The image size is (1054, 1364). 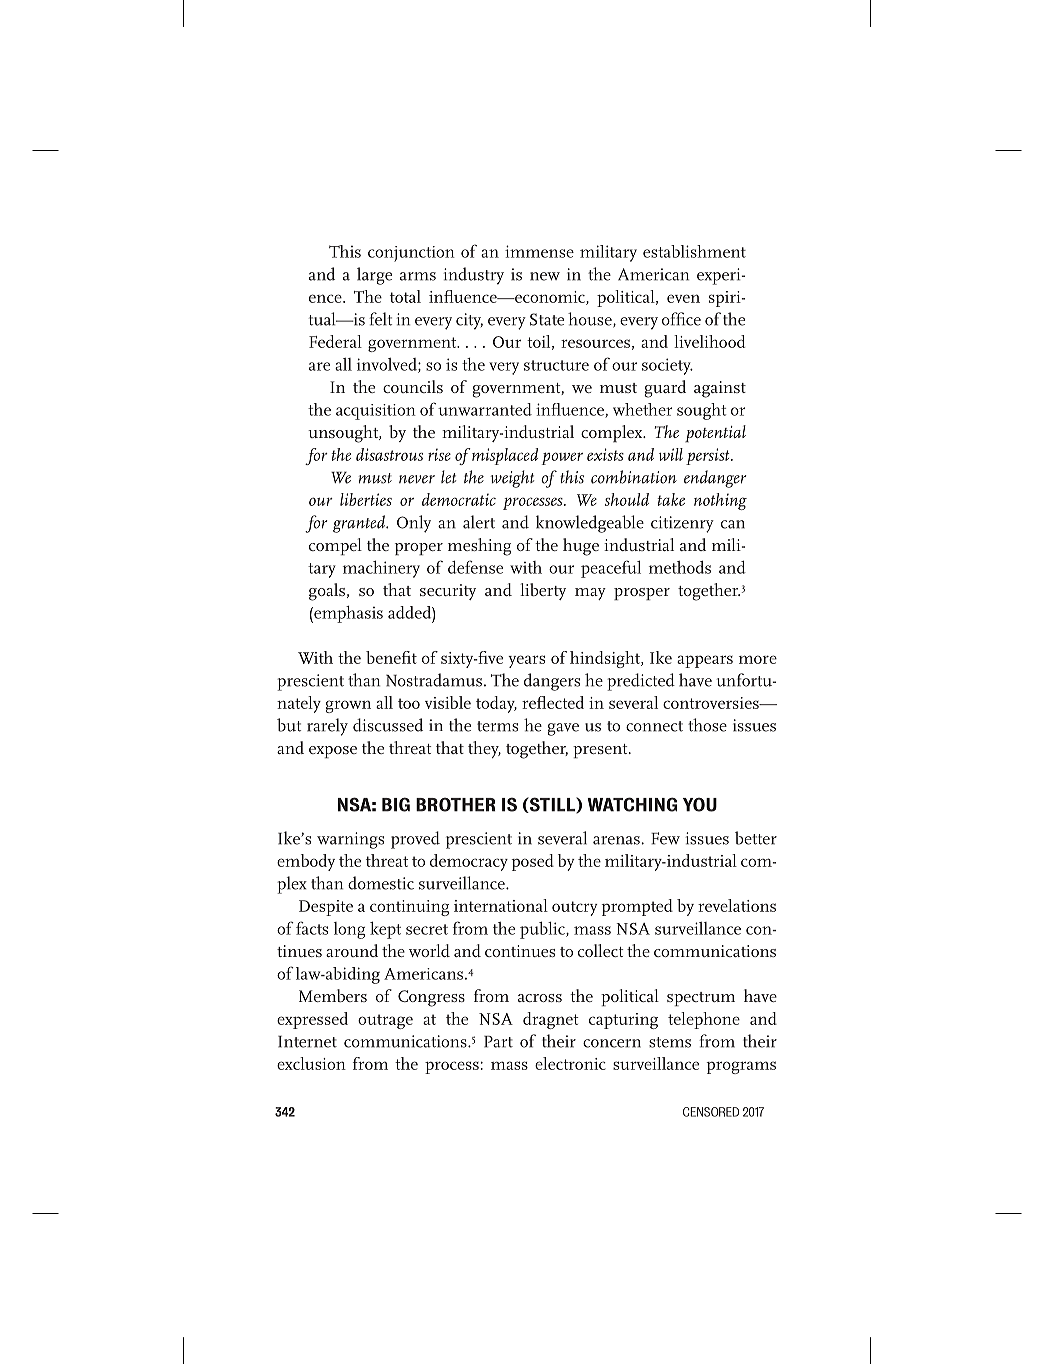 What do you see at coordinates (705, 661) in the page?
I see `appears` at bounding box center [705, 661].
